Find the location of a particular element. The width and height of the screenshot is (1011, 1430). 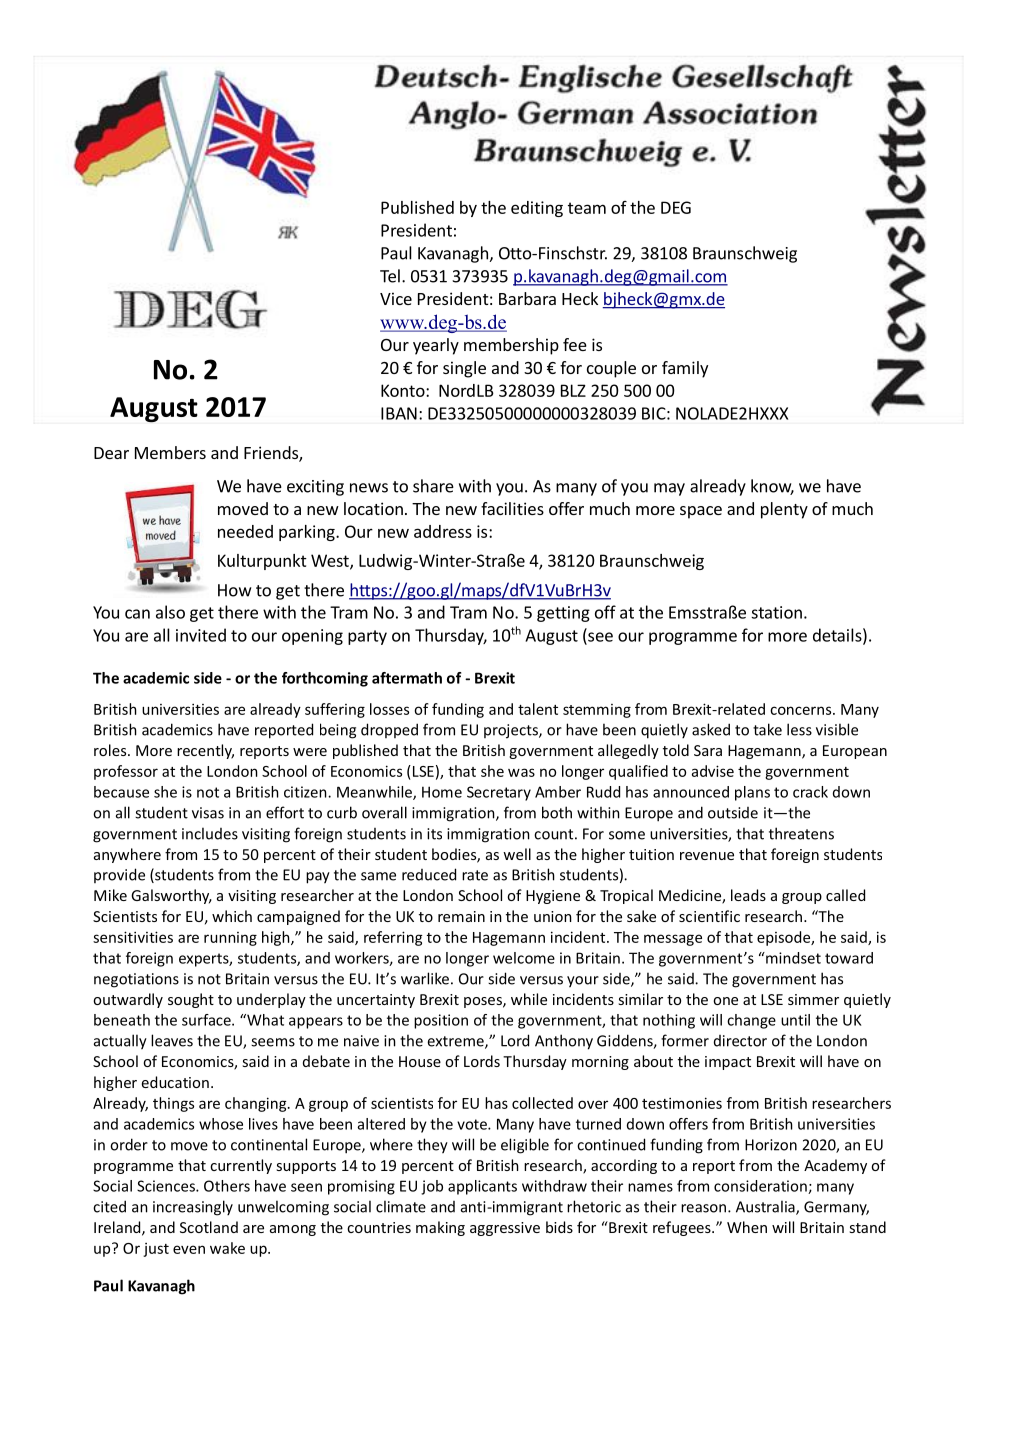

mindset is located at coordinates (792, 958).
